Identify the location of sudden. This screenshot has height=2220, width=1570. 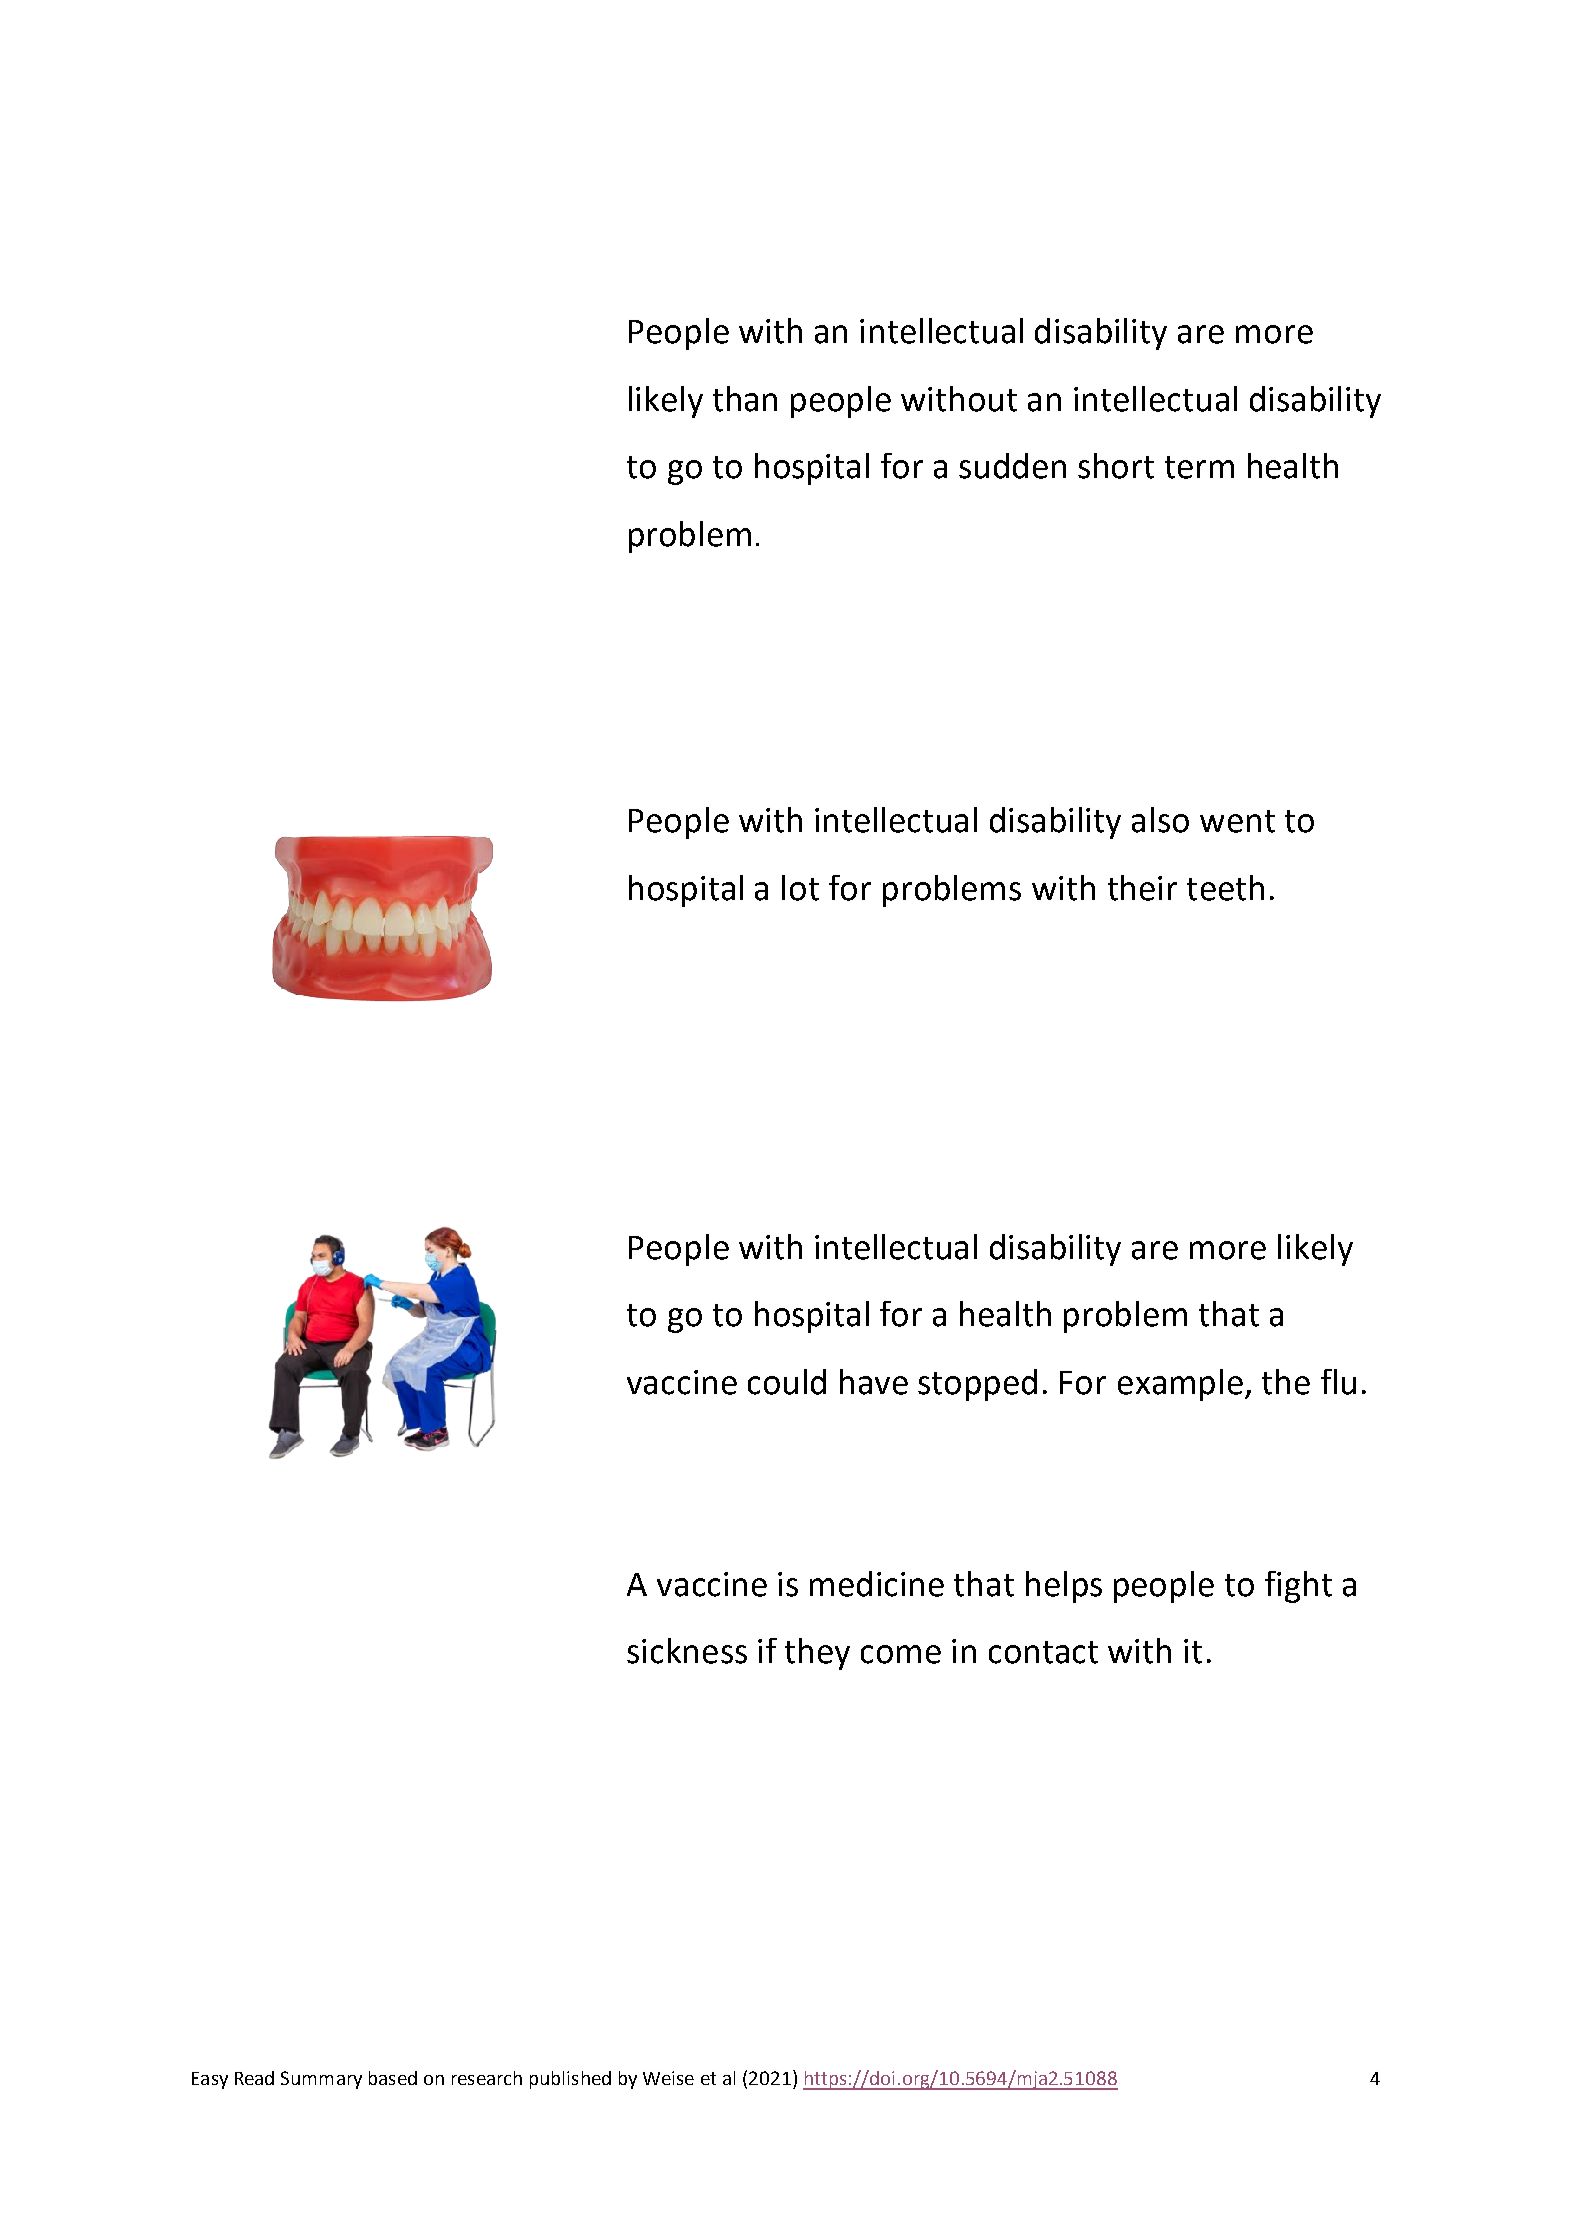
(1012, 466).
